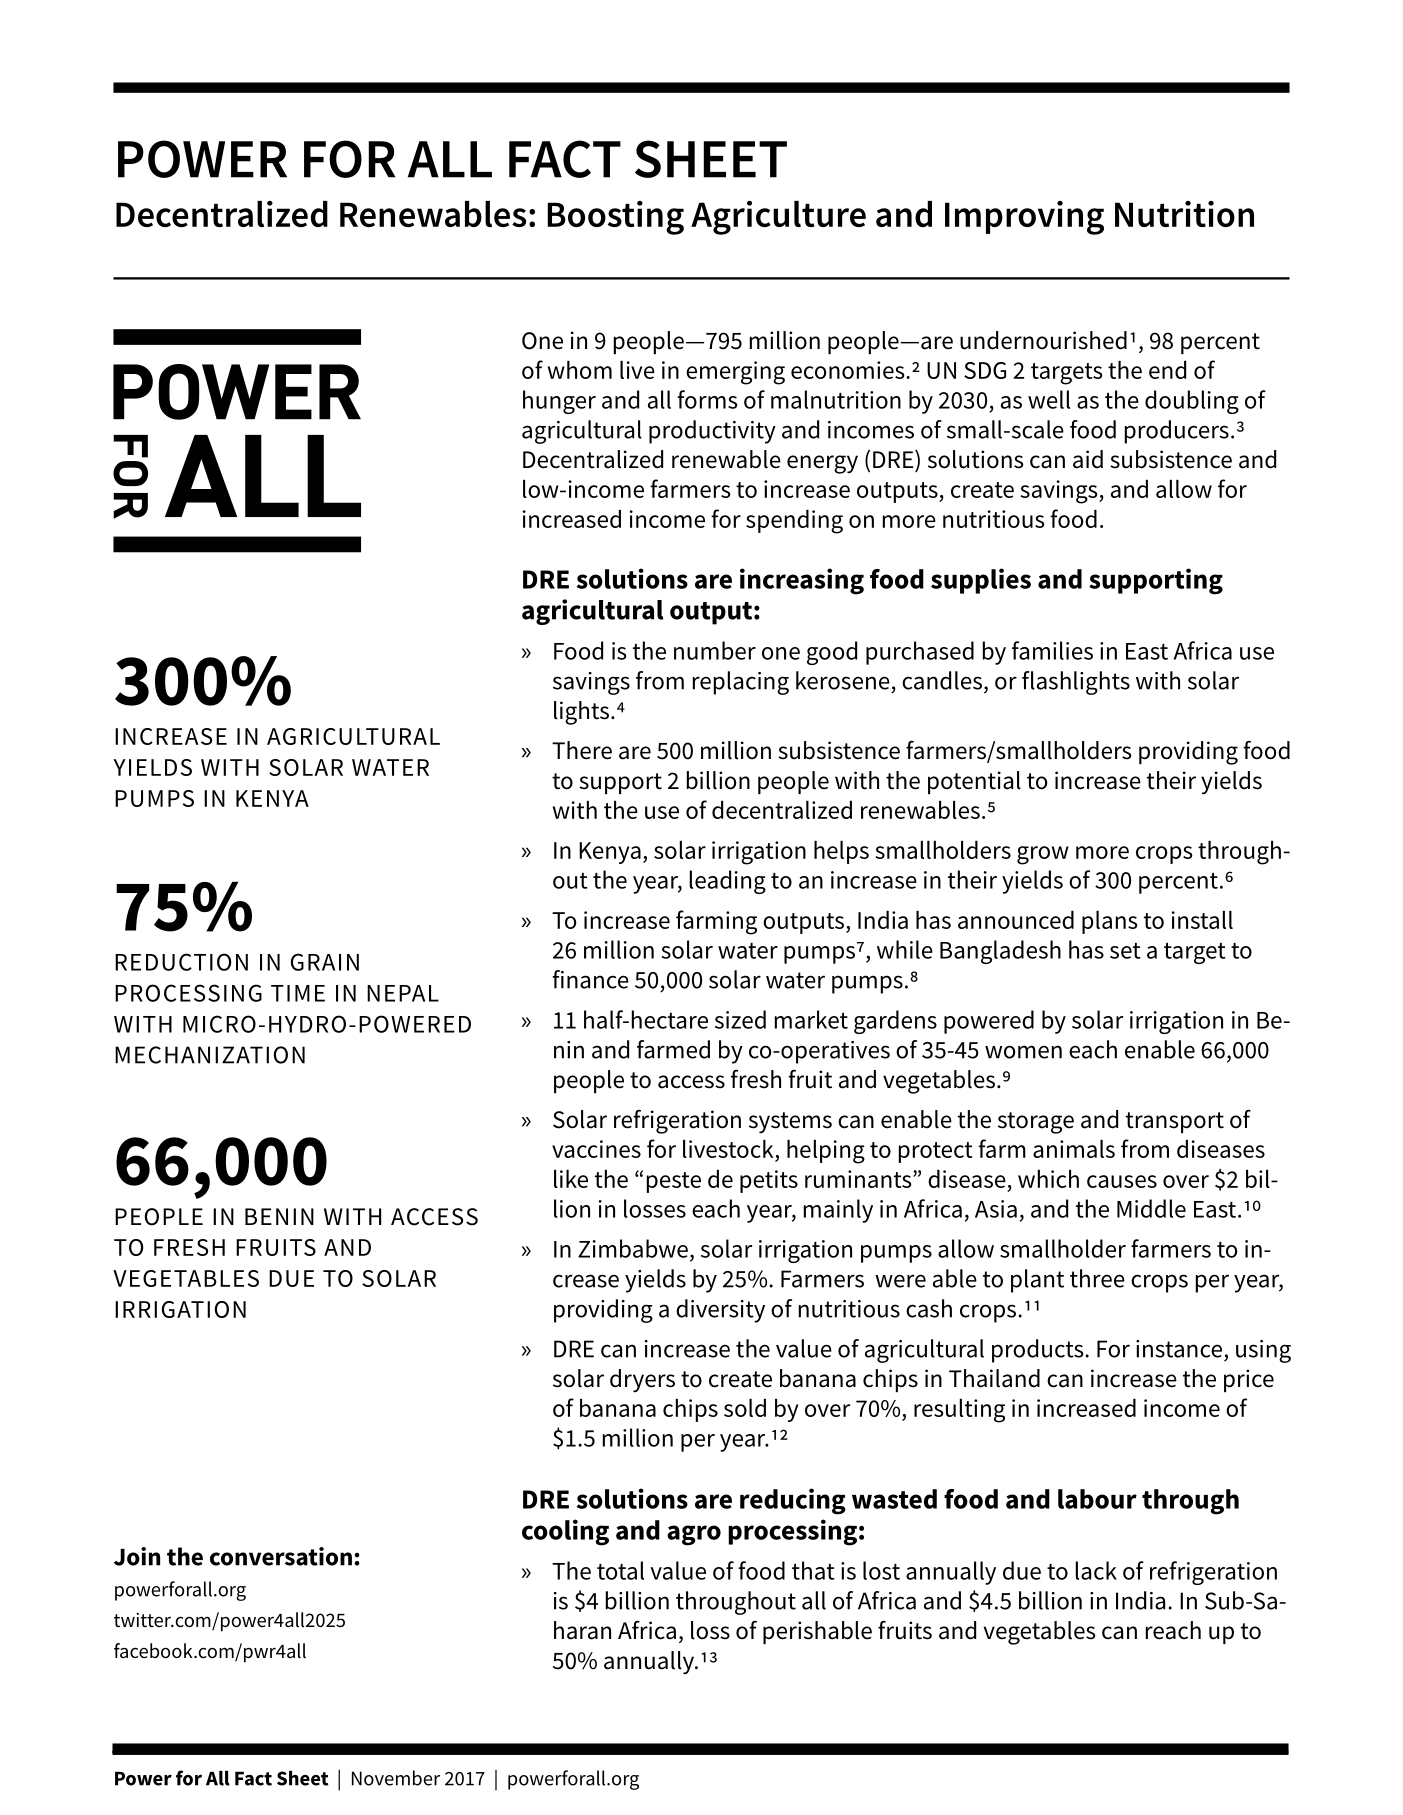 This screenshot has width=1403, height=1815. What do you see at coordinates (740, 1019) in the screenshot?
I see `sized` at bounding box center [740, 1019].
